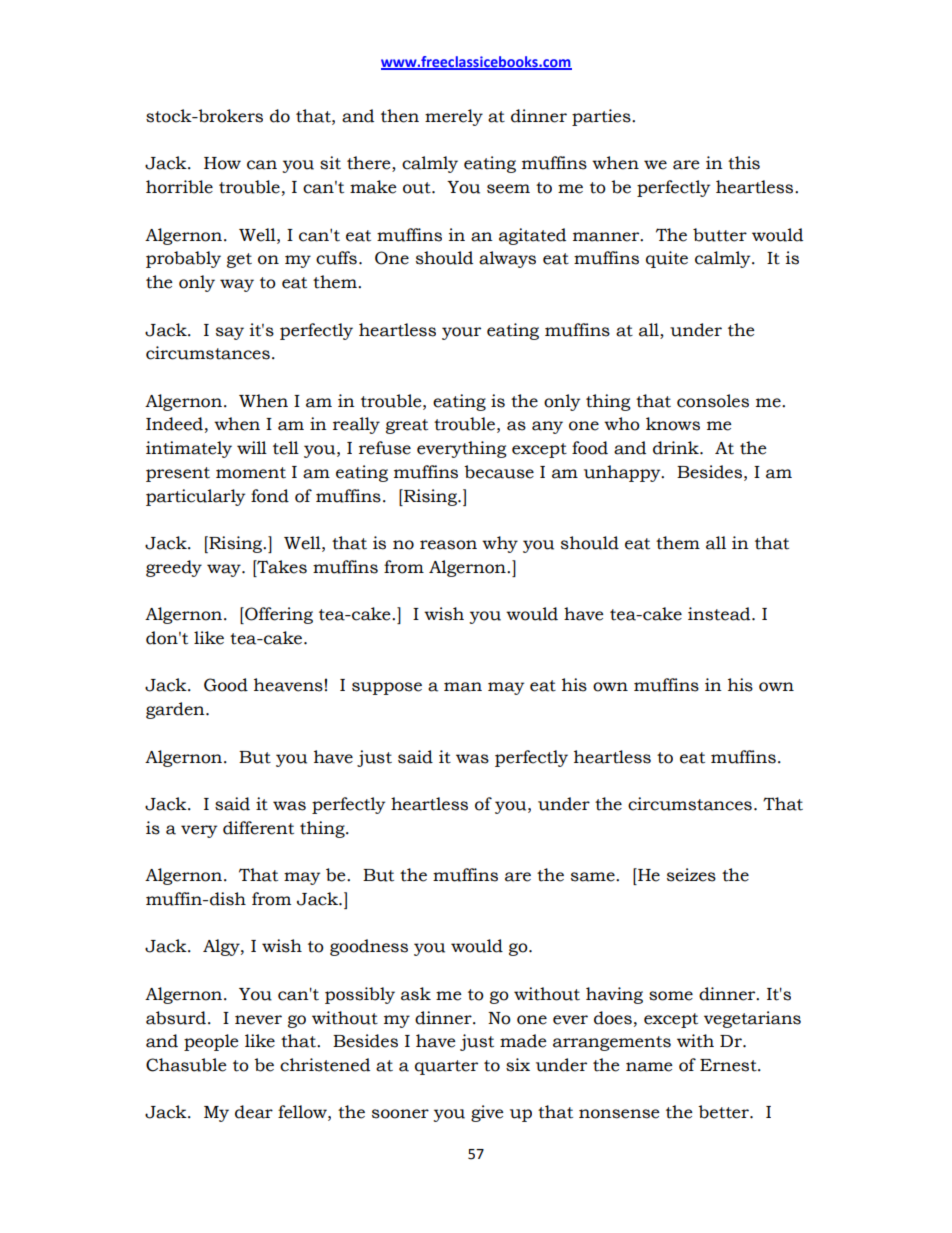  What do you see at coordinates (448, 545) in the page?
I see `reason` at bounding box center [448, 545].
